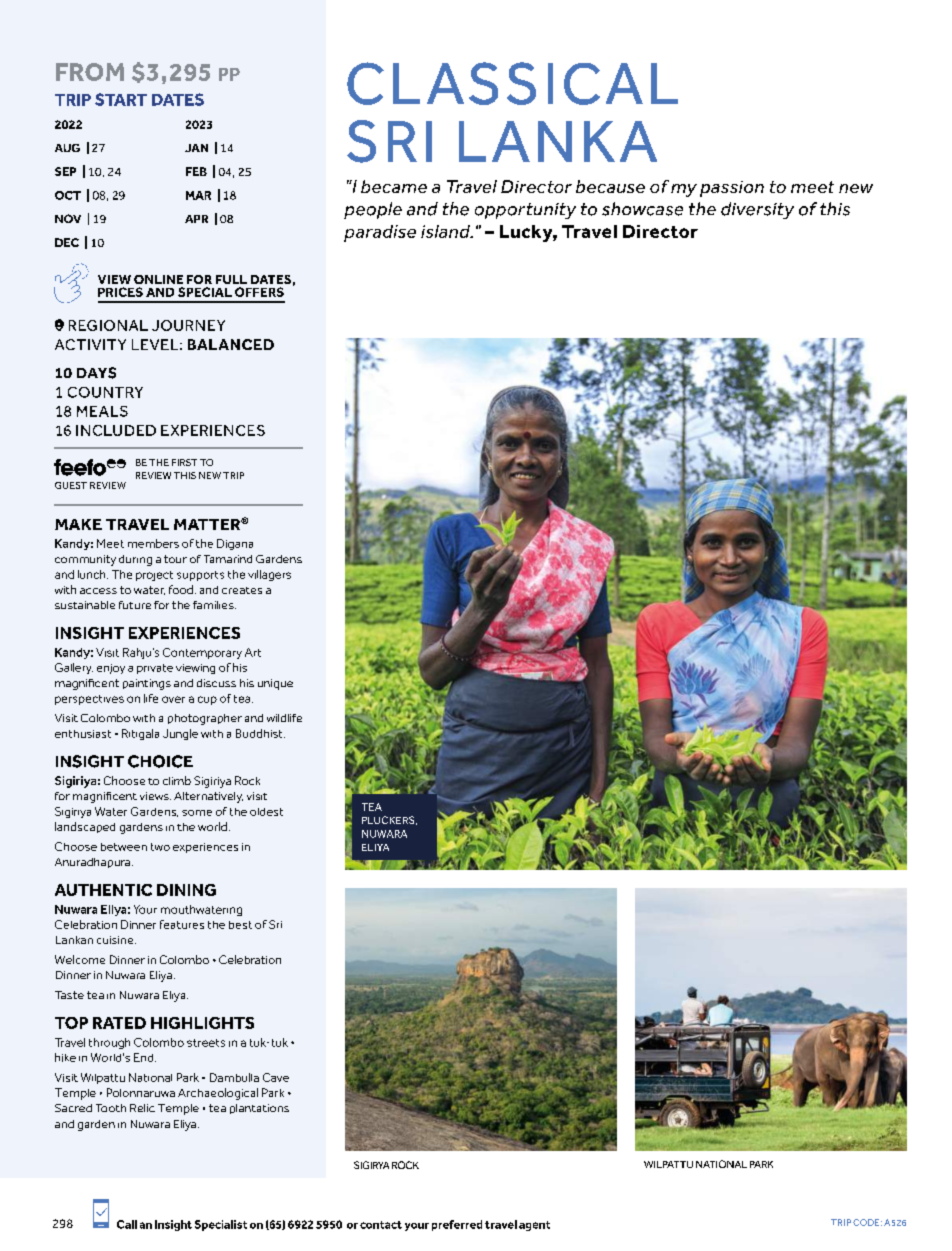 The height and width of the document is (1251, 952). I want to click on FIRST, so click(184, 462).
